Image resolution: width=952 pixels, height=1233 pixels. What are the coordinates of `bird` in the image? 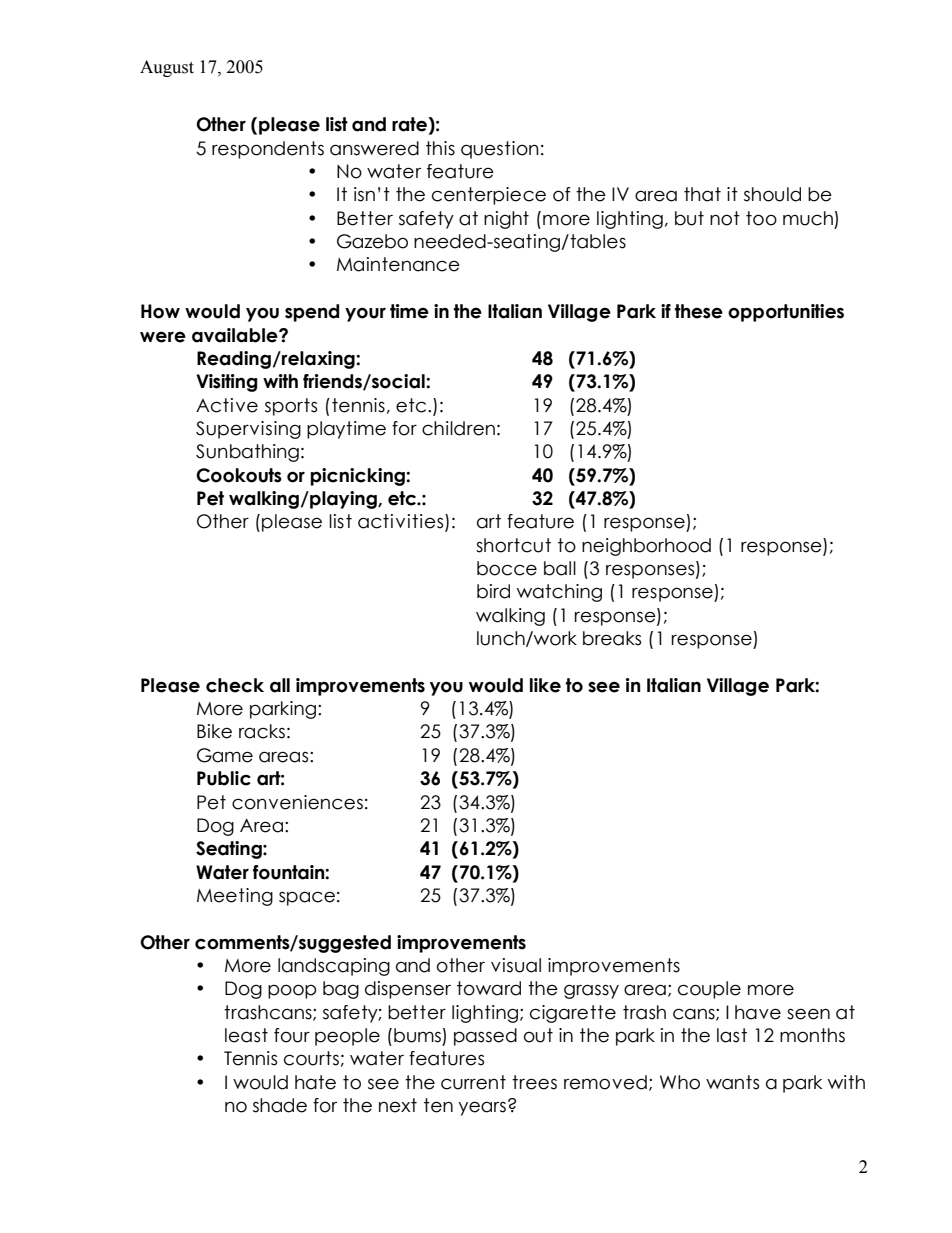 It's located at (493, 591).
